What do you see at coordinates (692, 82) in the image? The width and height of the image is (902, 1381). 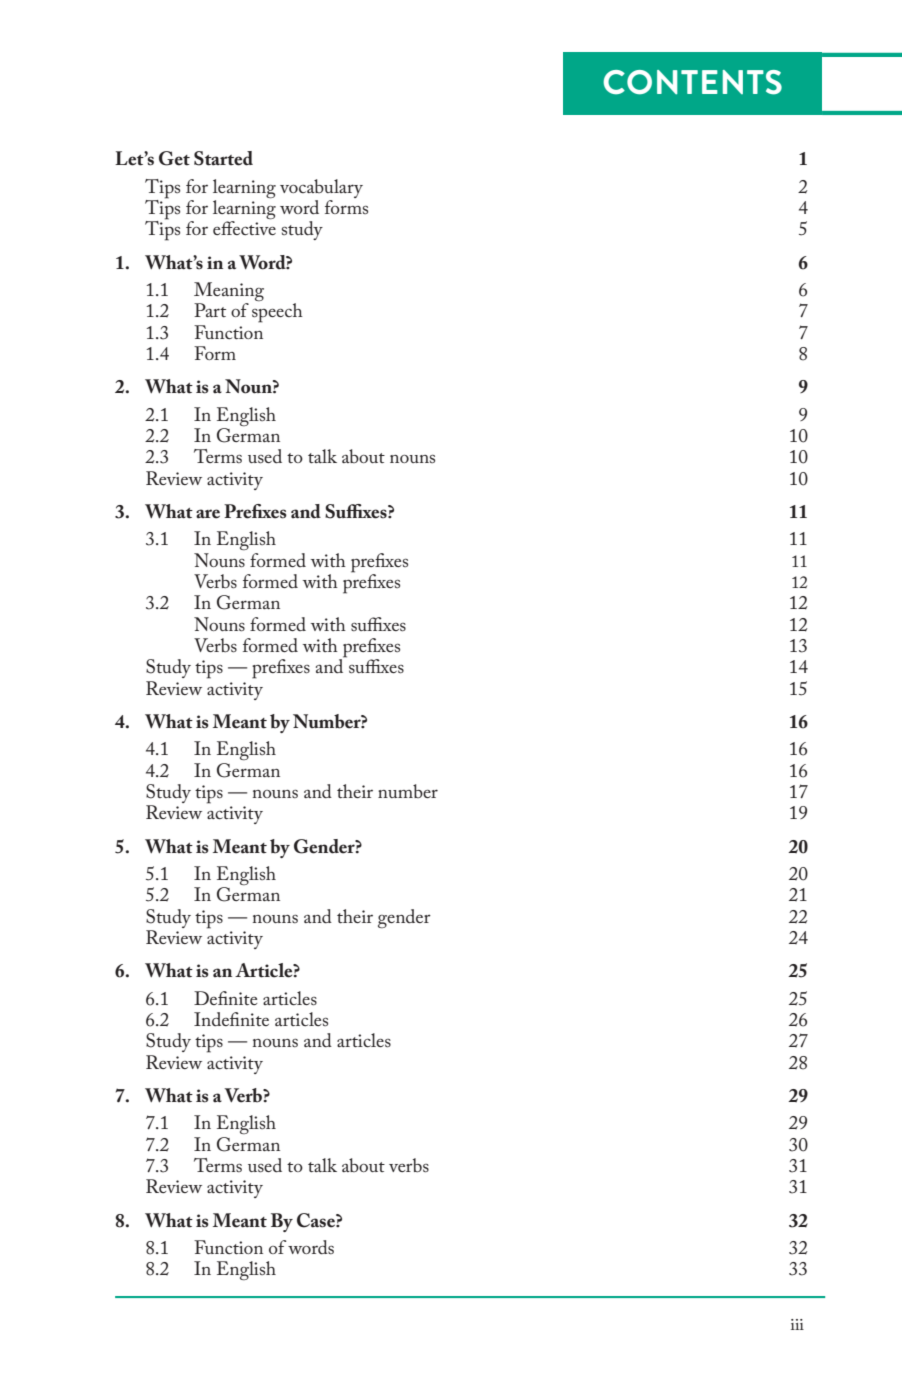 I see `CONTENTS` at bounding box center [692, 82].
